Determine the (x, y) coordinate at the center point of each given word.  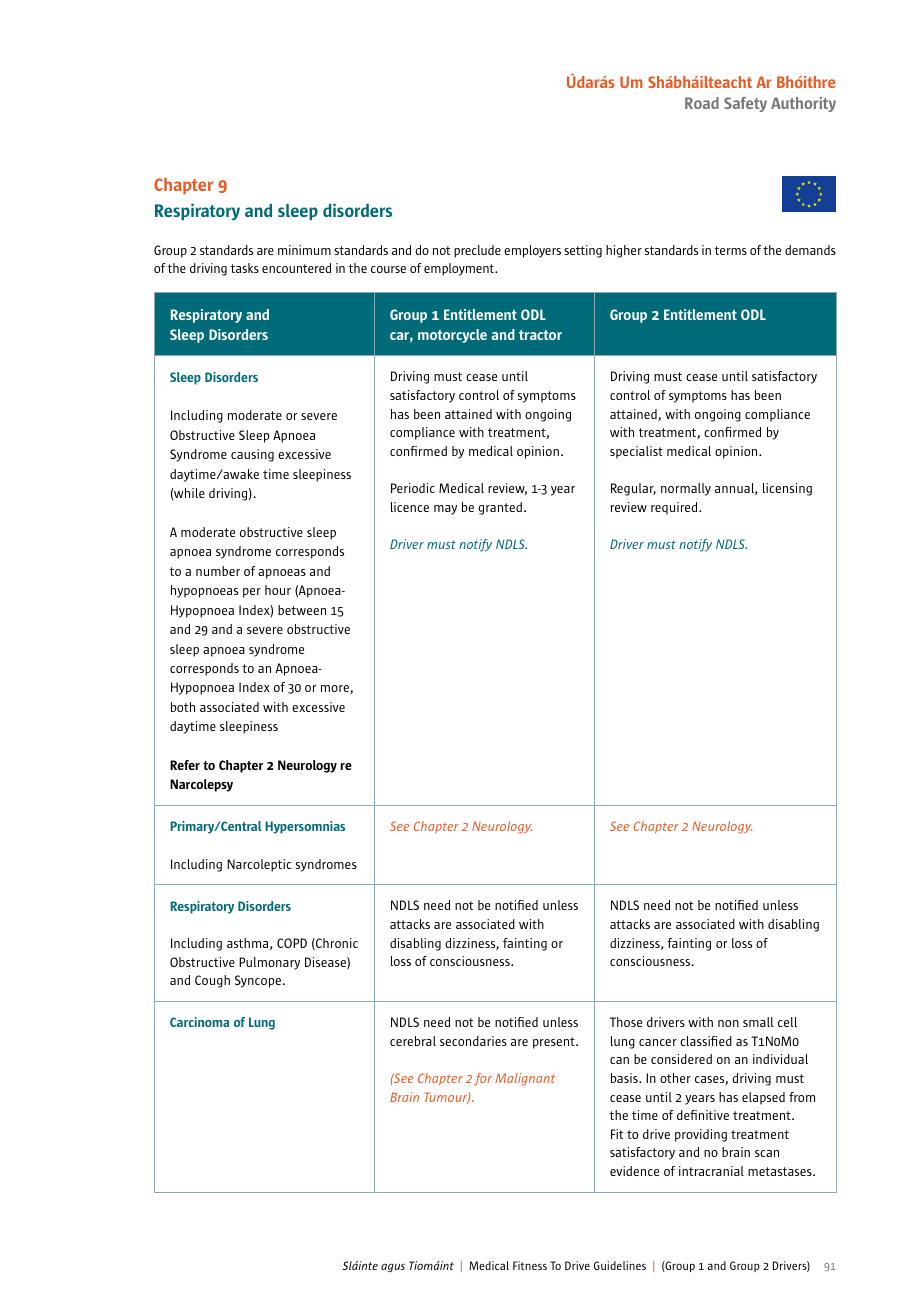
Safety (745, 104)
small (758, 1022)
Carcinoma (199, 1022)
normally (686, 489)
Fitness (530, 1265)
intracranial (711, 1171)
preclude (477, 251)
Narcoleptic (259, 865)
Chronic (336, 944)
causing (252, 455)
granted (500, 508)
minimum (304, 250)
